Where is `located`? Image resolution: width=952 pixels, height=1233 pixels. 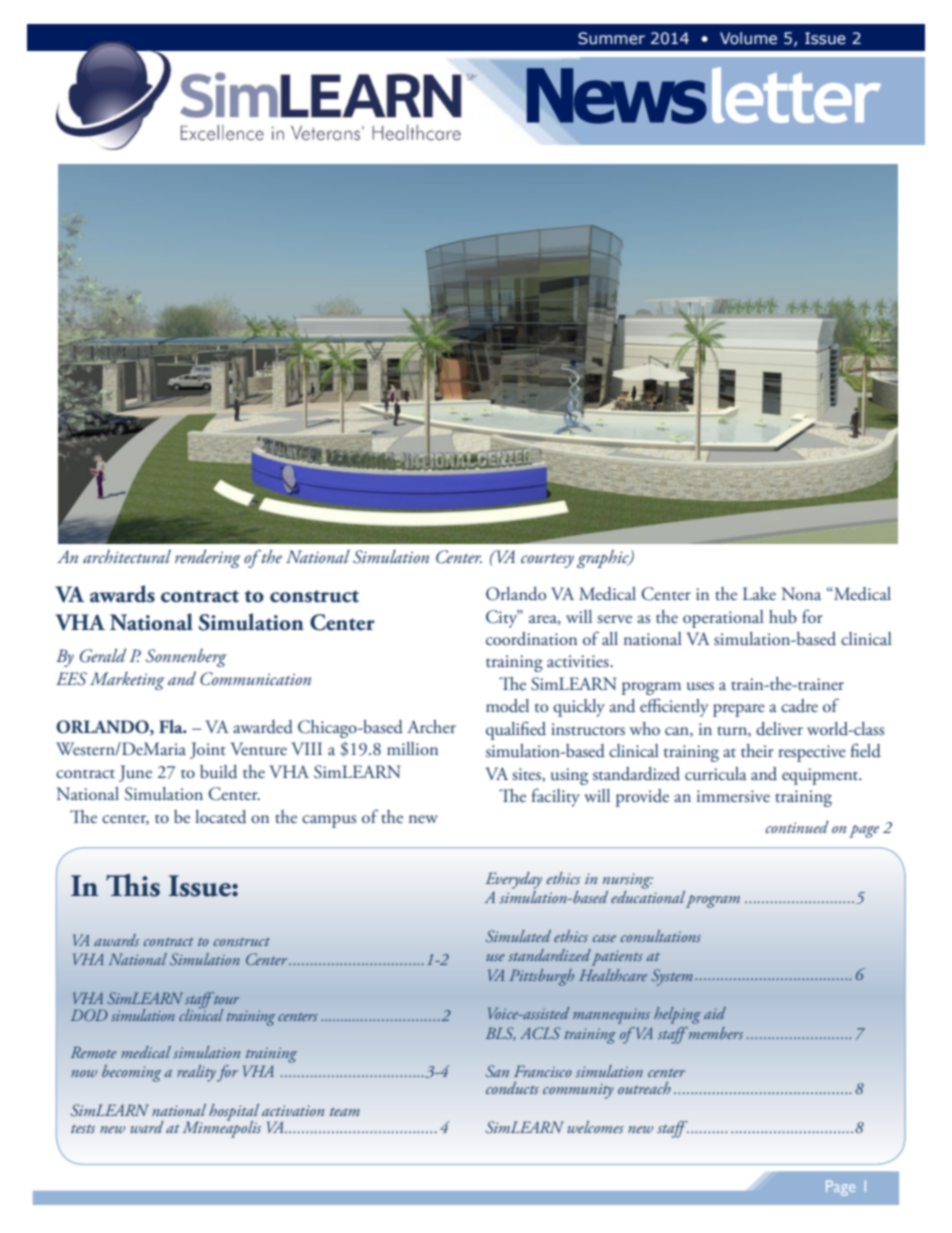 located is located at coordinates (220, 817).
